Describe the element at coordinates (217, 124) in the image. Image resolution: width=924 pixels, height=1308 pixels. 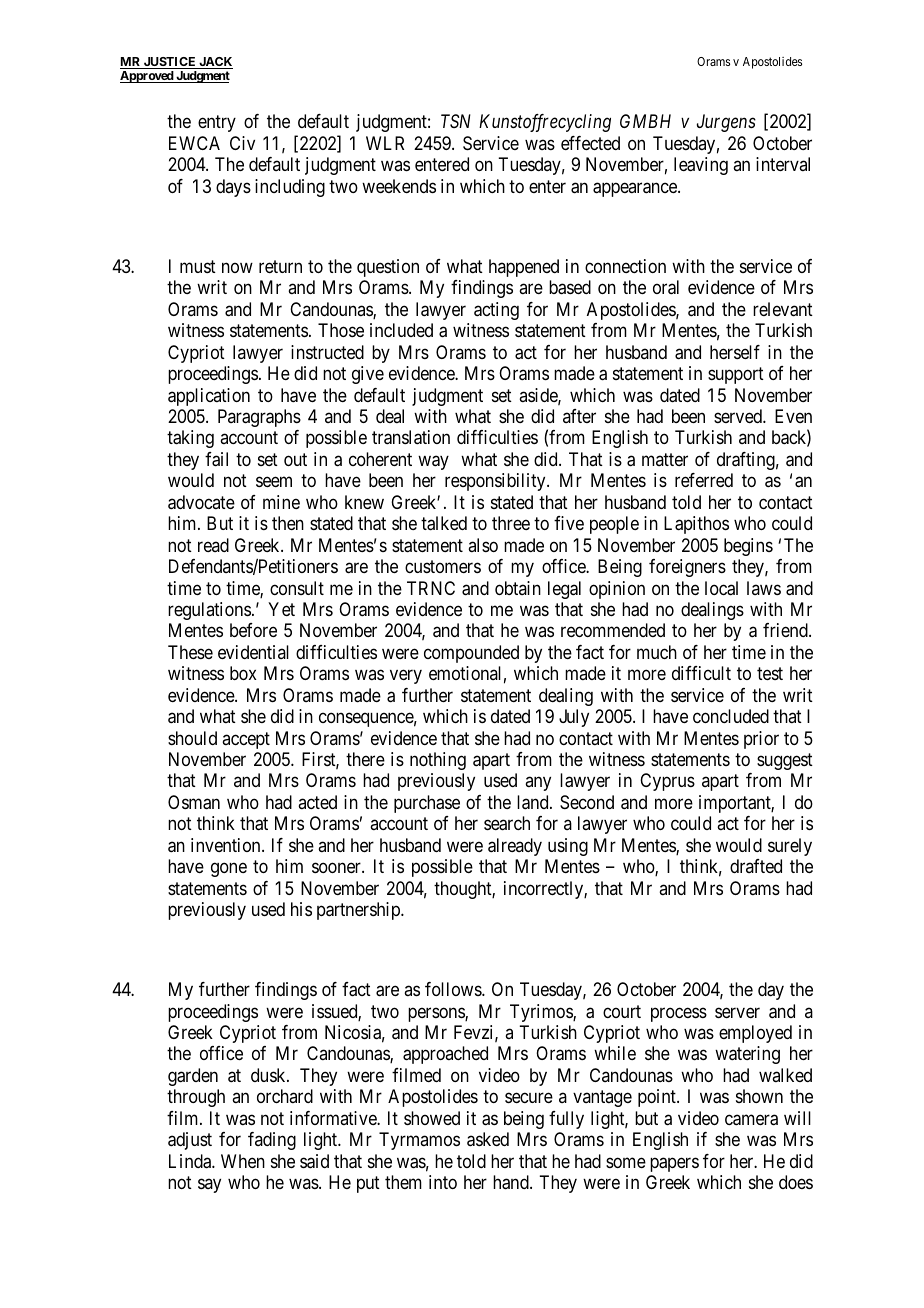
I see `entry` at that location.
